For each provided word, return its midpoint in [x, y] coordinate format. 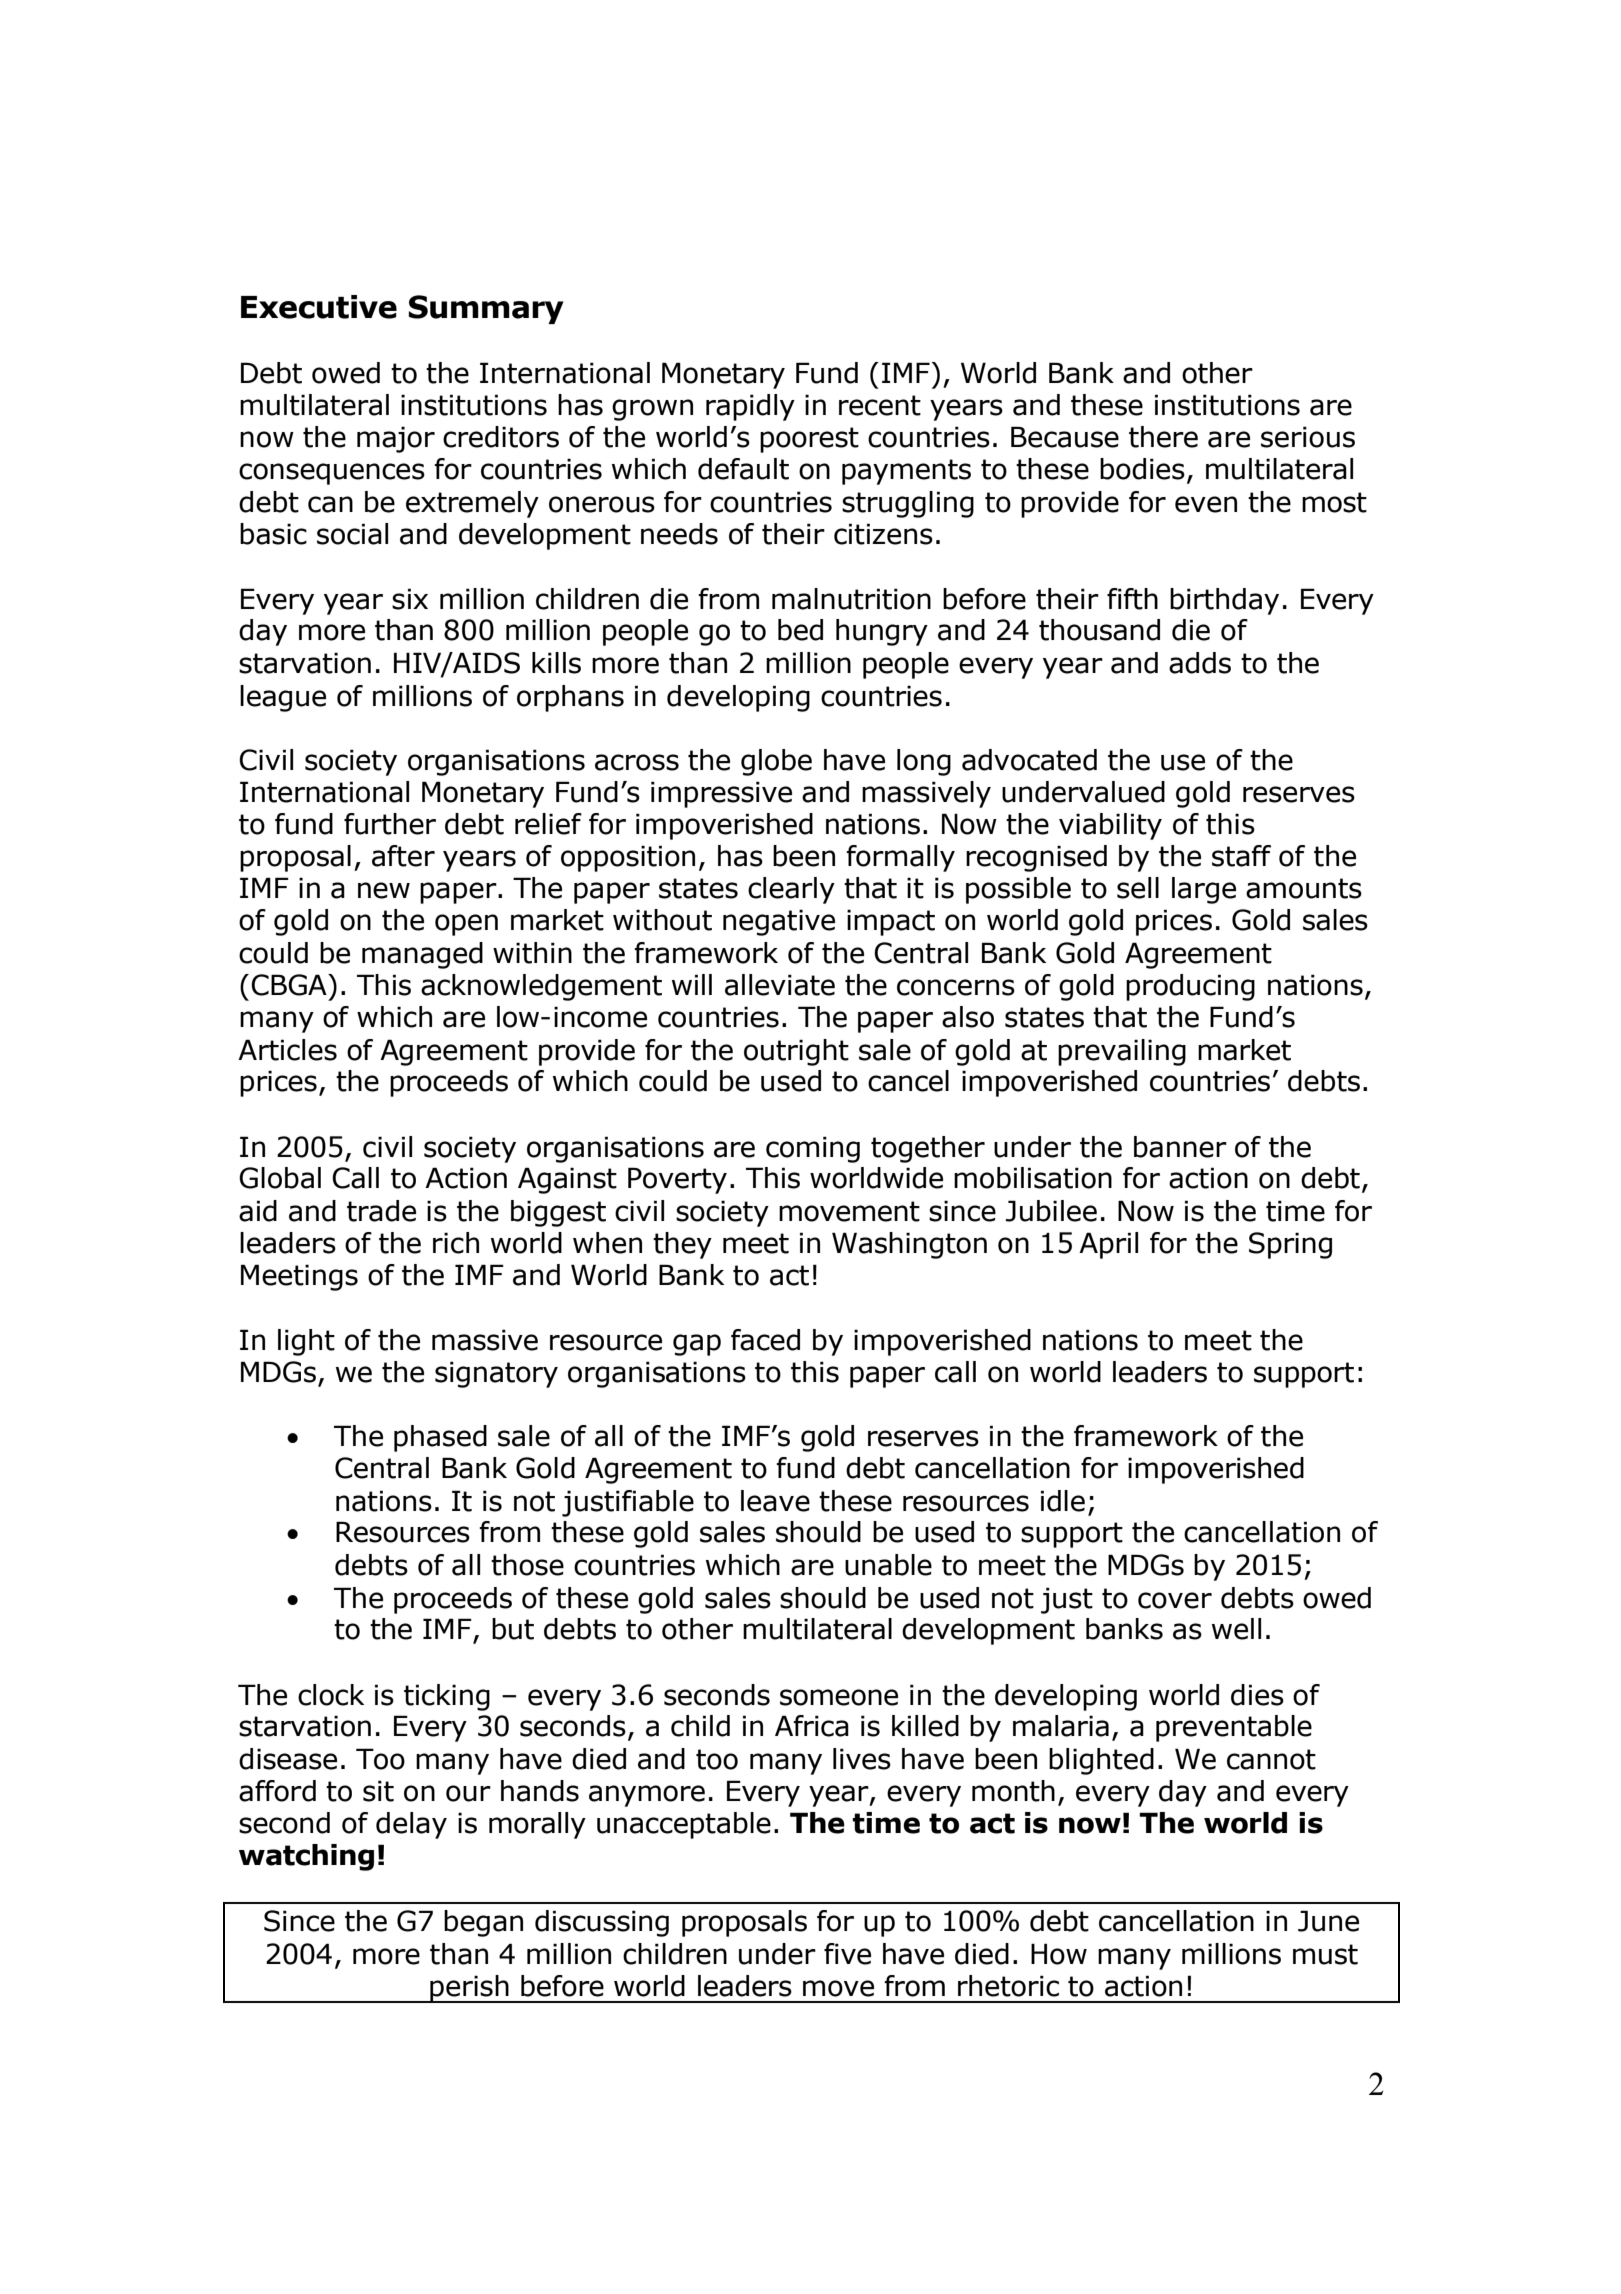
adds [1200, 663]
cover [1175, 1600]
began [483, 1923]
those [527, 1565]
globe [776, 762]
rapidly [750, 407]
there [1163, 437]
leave [775, 1501]
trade [381, 1211]
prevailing [1122, 1052]
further [390, 824]
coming [813, 1149]
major [396, 439]
